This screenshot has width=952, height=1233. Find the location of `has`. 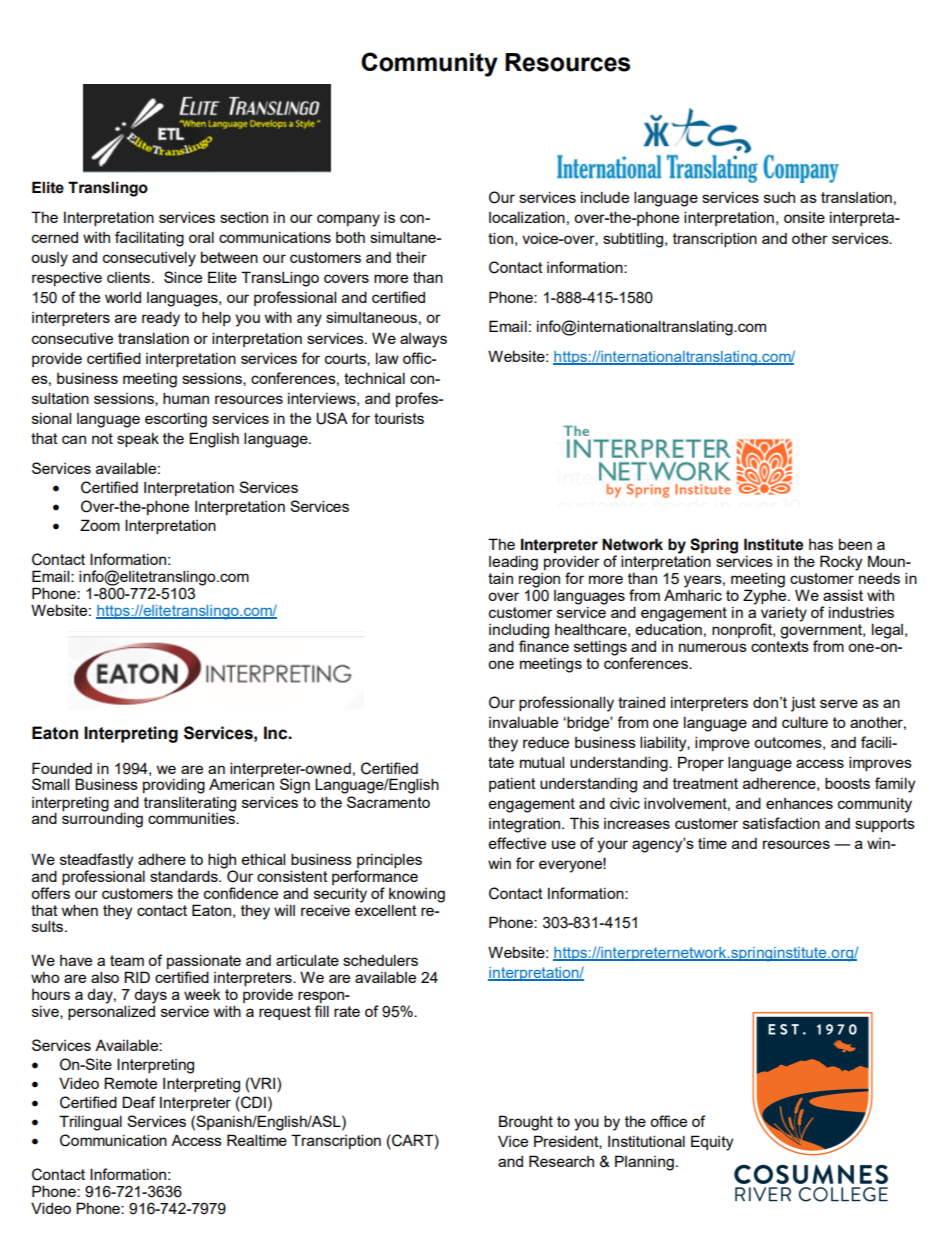

has is located at coordinates (821, 544).
